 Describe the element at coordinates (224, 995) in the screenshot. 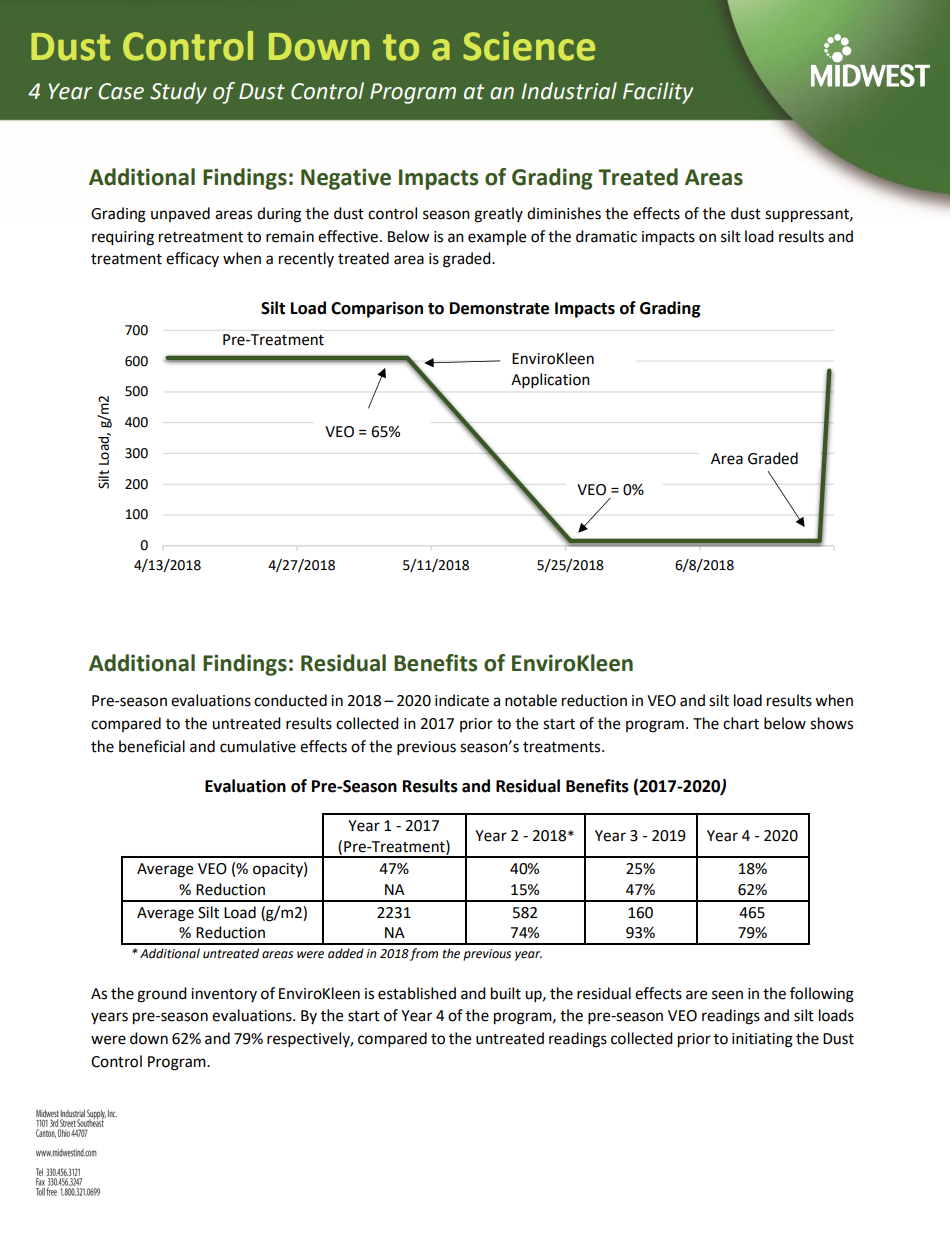

I see `inventory` at that location.
